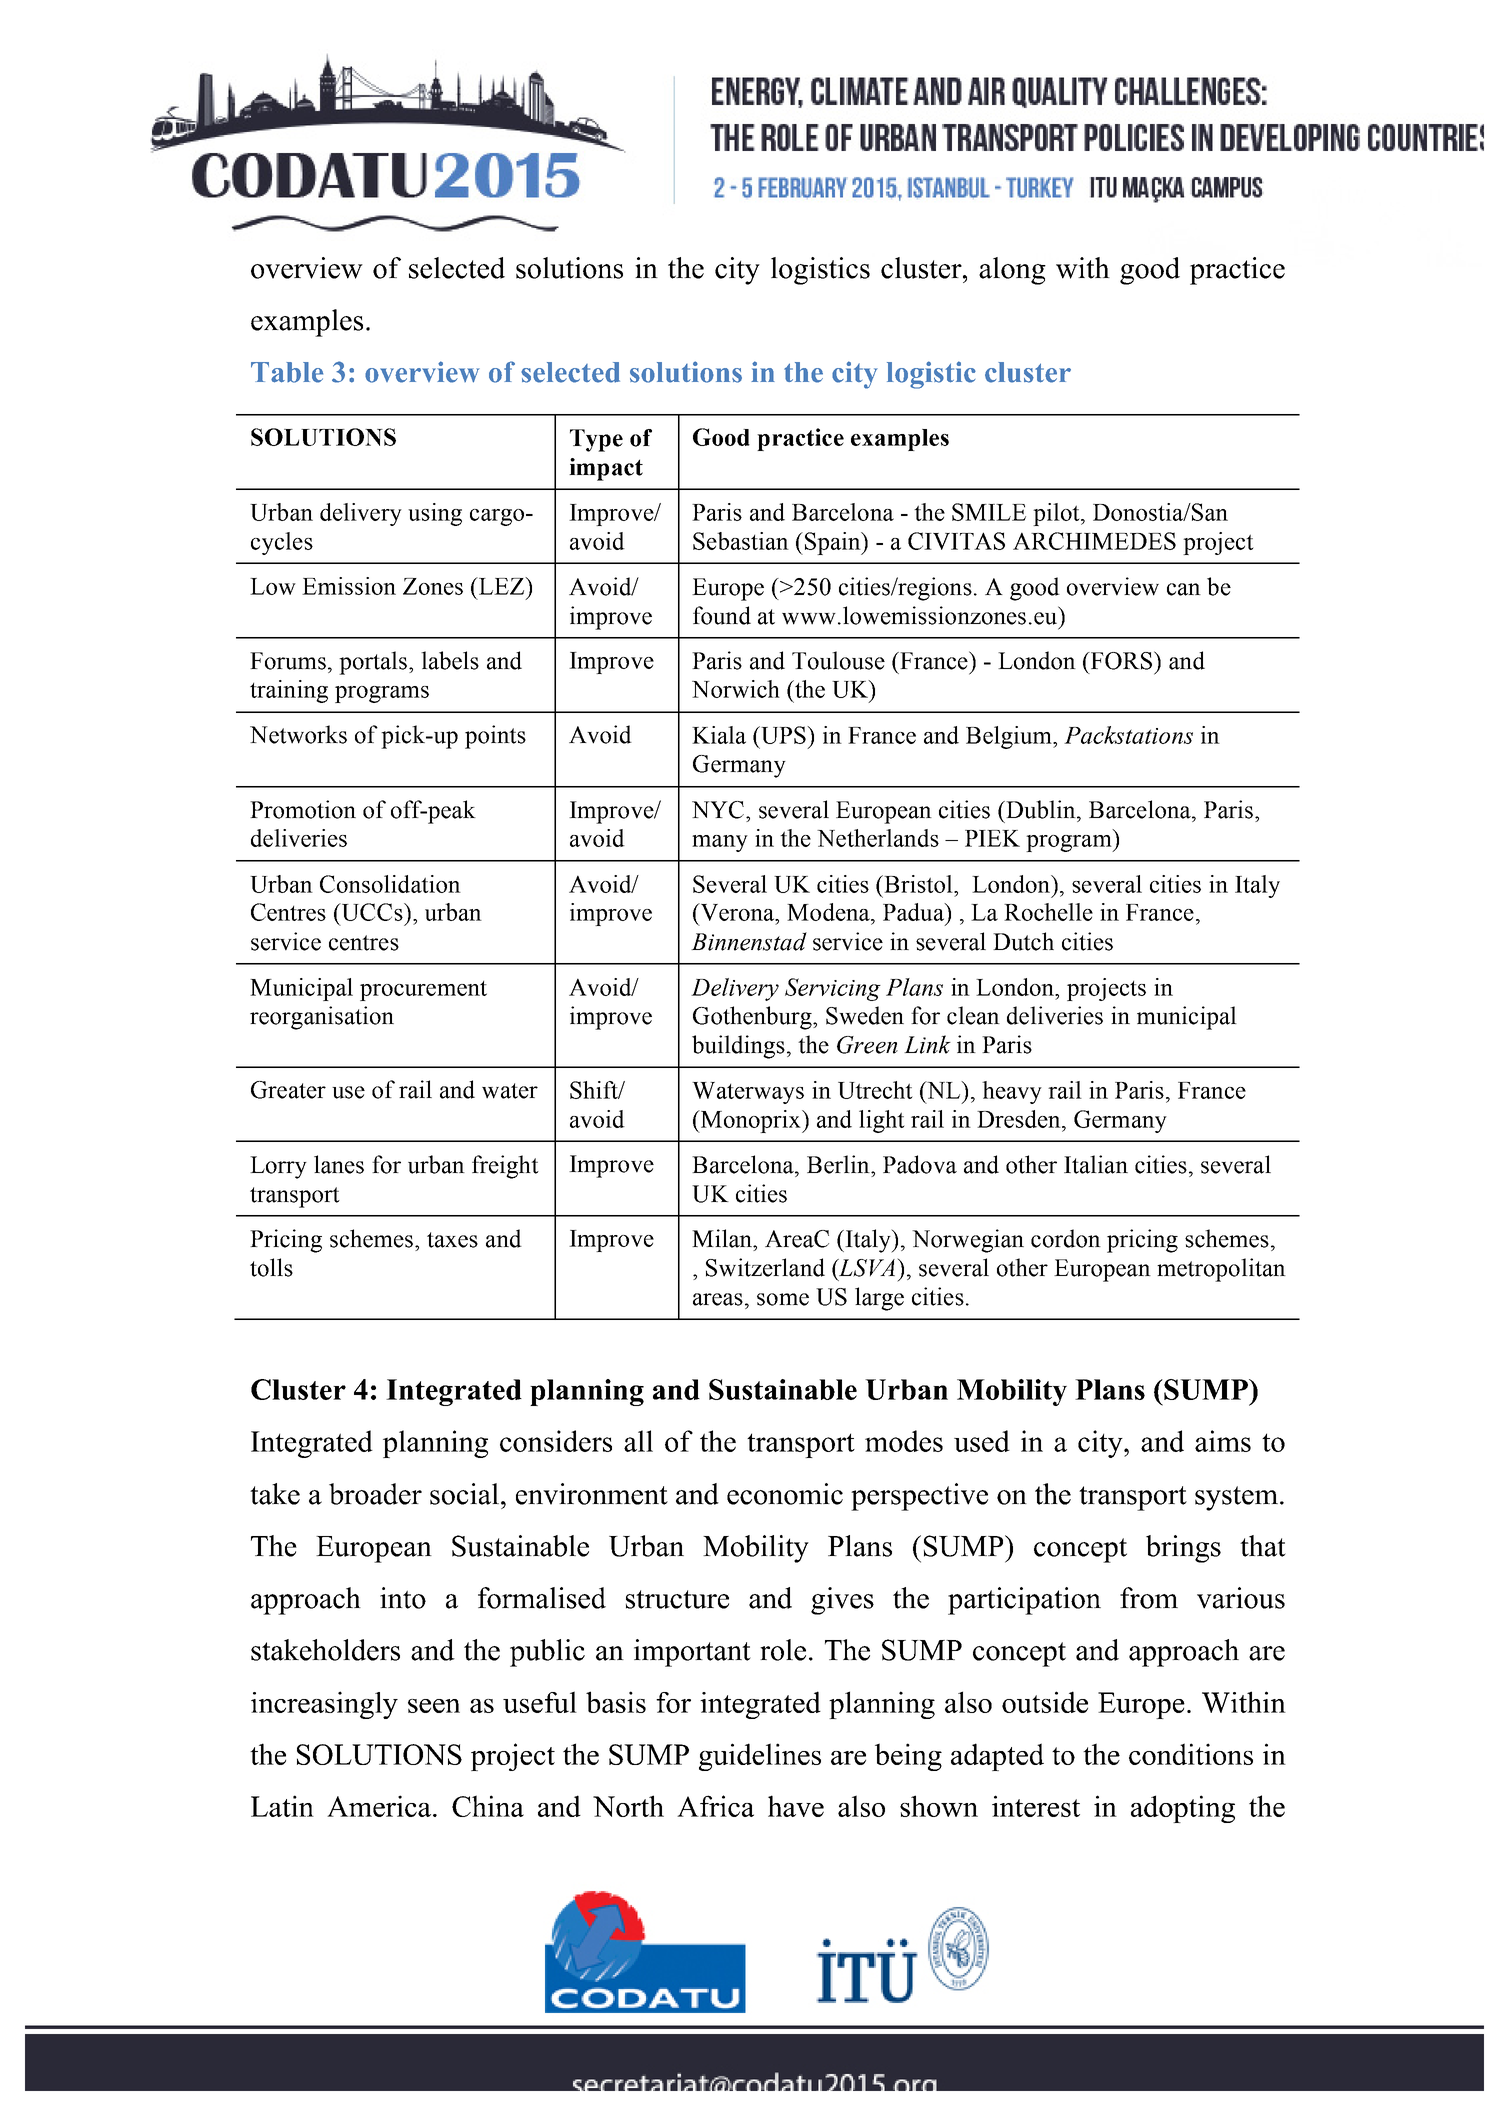 This screenshot has width=1499, height=2121. Describe the element at coordinates (1221, 1270) in the screenshot. I see `metropolitan` at that location.
